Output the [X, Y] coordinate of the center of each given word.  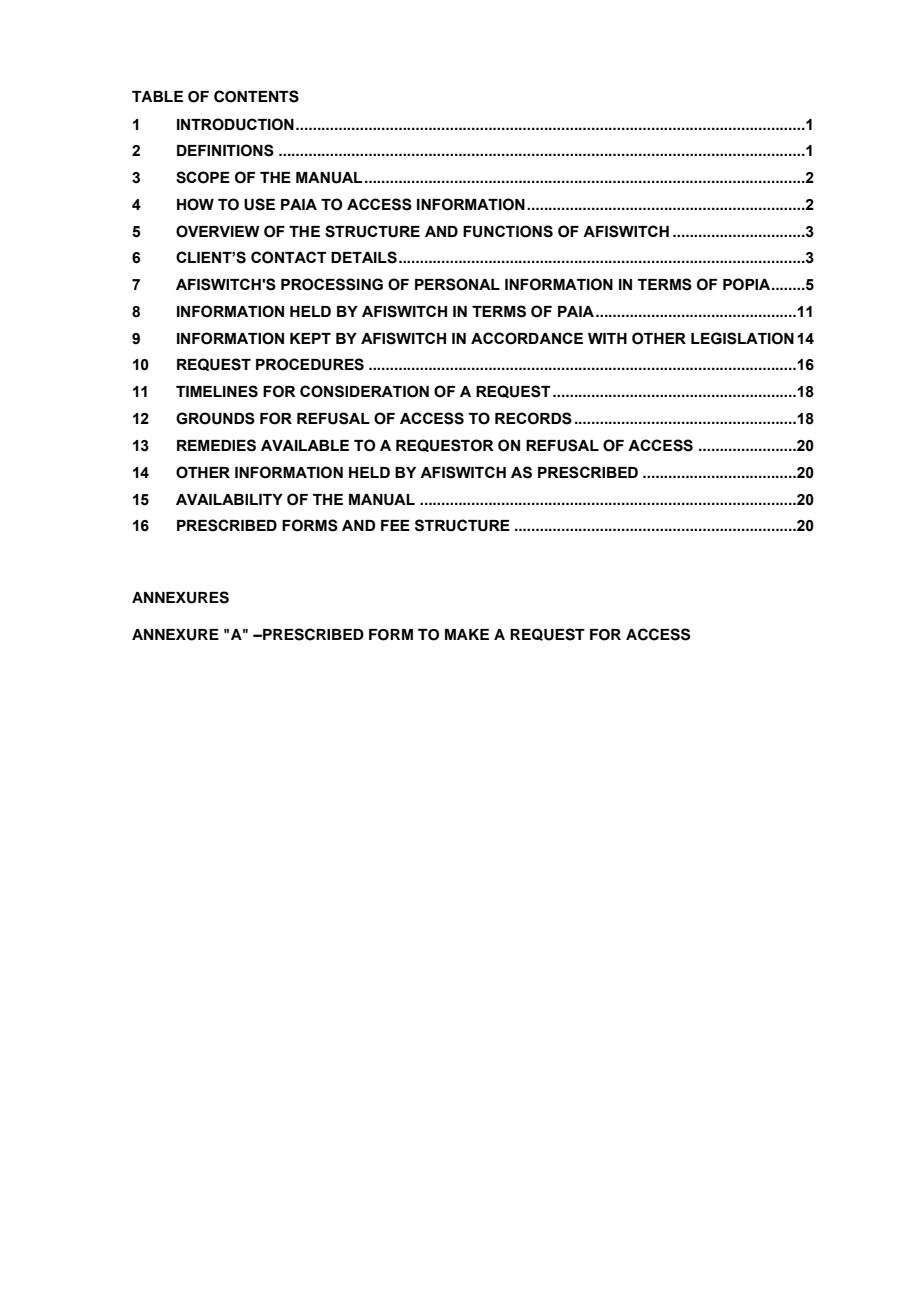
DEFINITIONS [225, 150]
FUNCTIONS [508, 231]
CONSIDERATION [364, 391]
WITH [607, 338]
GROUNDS [215, 418]
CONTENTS [256, 96]
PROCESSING [332, 284]
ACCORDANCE [527, 338]
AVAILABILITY [229, 499]
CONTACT [289, 257]
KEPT [310, 338]
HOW [195, 204]
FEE [395, 525]
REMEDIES [216, 445]
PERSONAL [457, 284]
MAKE [467, 634]
